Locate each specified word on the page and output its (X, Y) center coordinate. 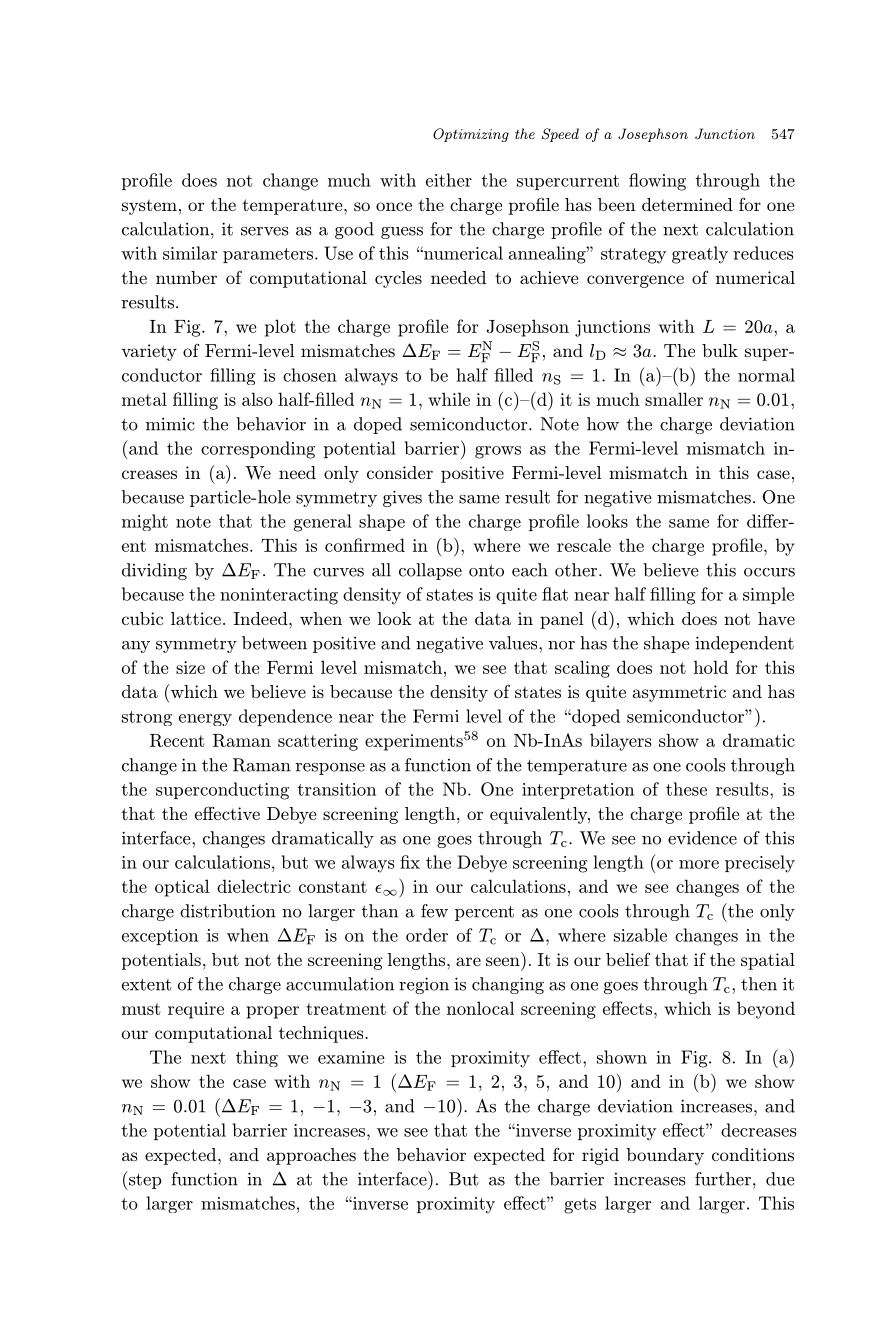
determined (687, 204)
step (144, 1180)
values (514, 643)
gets (580, 1206)
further (723, 1179)
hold (711, 667)
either (449, 180)
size (190, 667)
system (149, 207)
